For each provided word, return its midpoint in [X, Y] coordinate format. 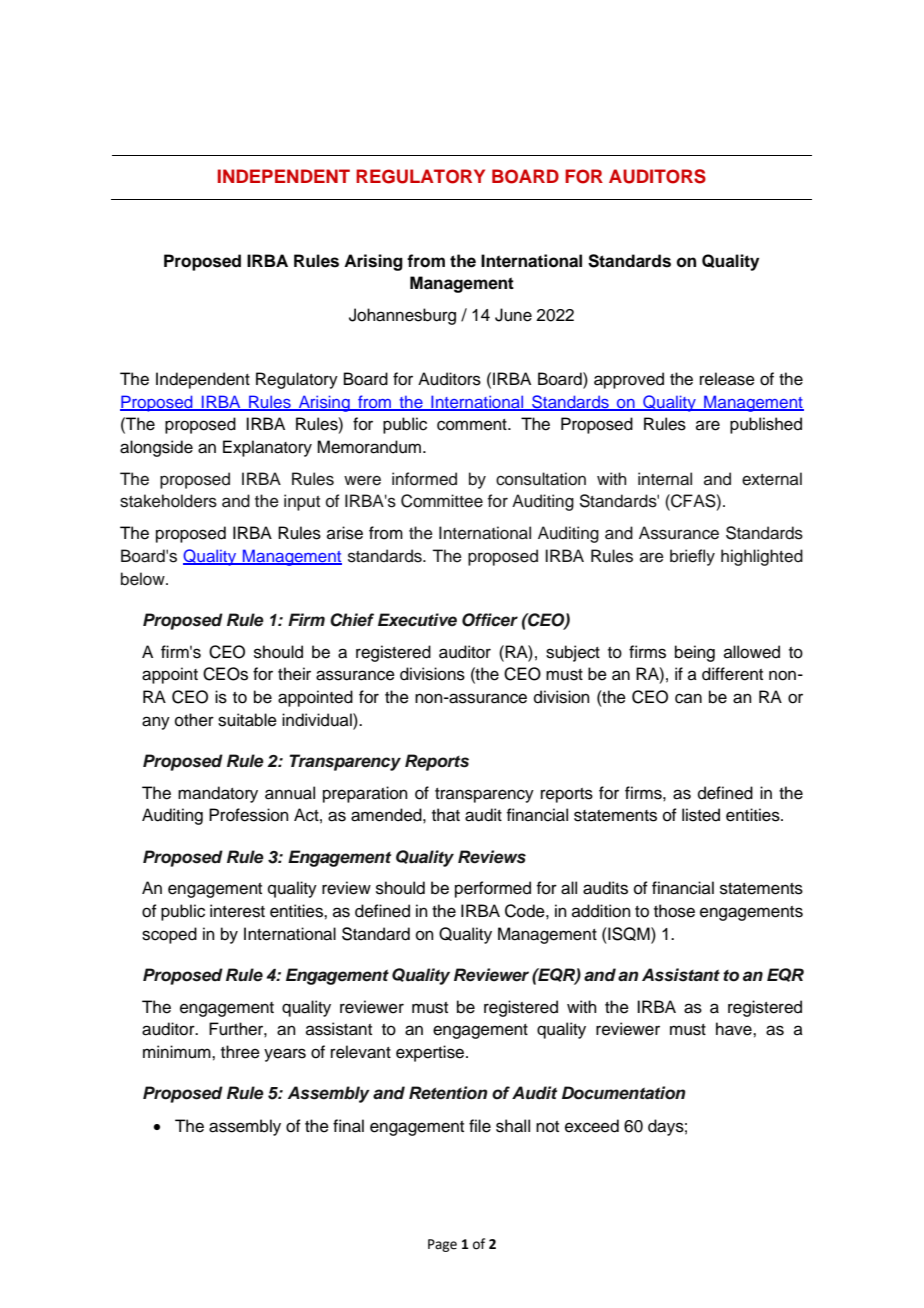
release [727, 379]
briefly [692, 557]
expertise [431, 1053]
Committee [442, 501]
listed [701, 815]
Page [442, 1245]
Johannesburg [402, 316]
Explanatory [267, 448]
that [446, 815]
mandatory [218, 794]
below [144, 579]
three [240, 1052]
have [735, 1029]
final [348, 1126]
